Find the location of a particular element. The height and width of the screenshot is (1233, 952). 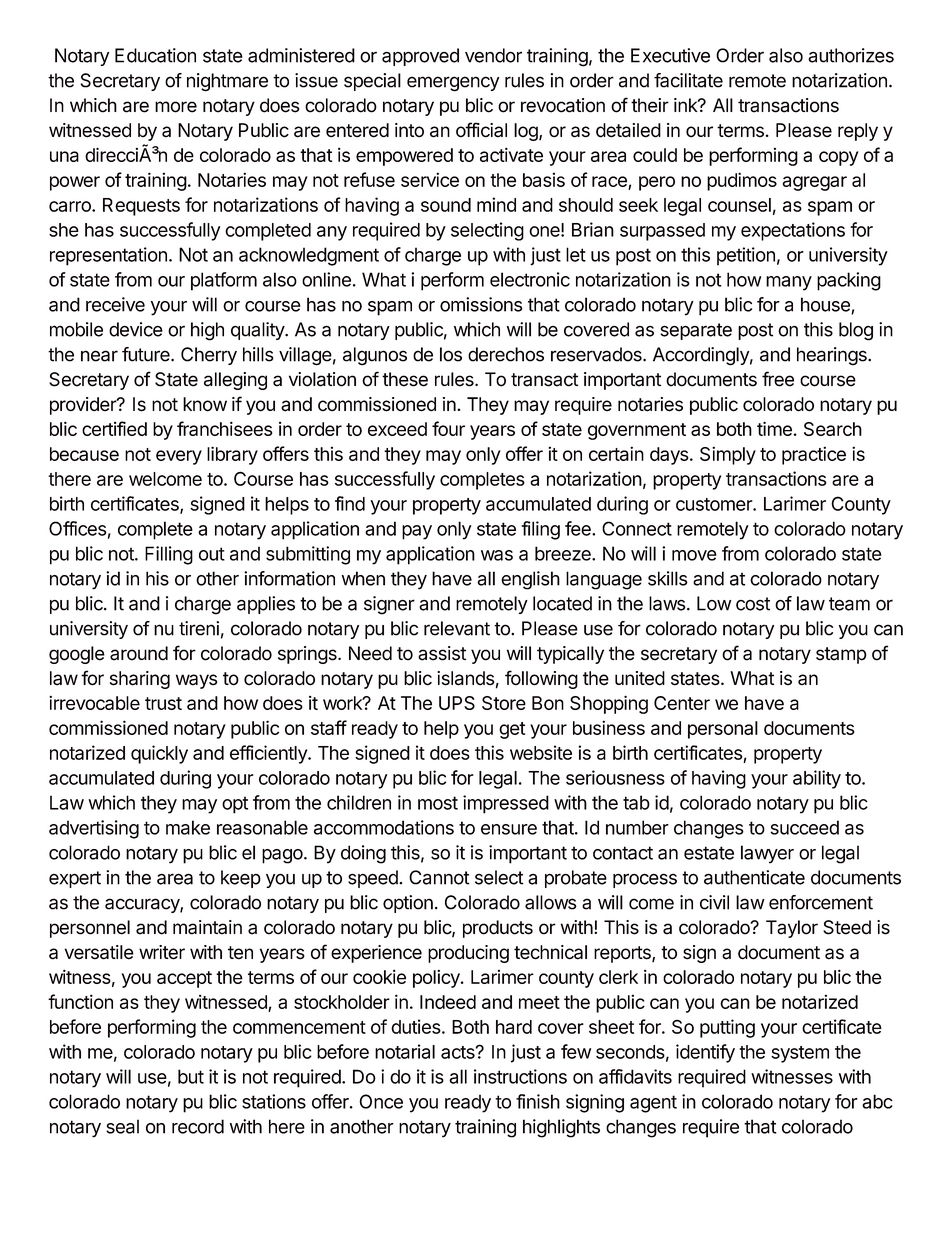

make is located at coordinates (188, 827).
